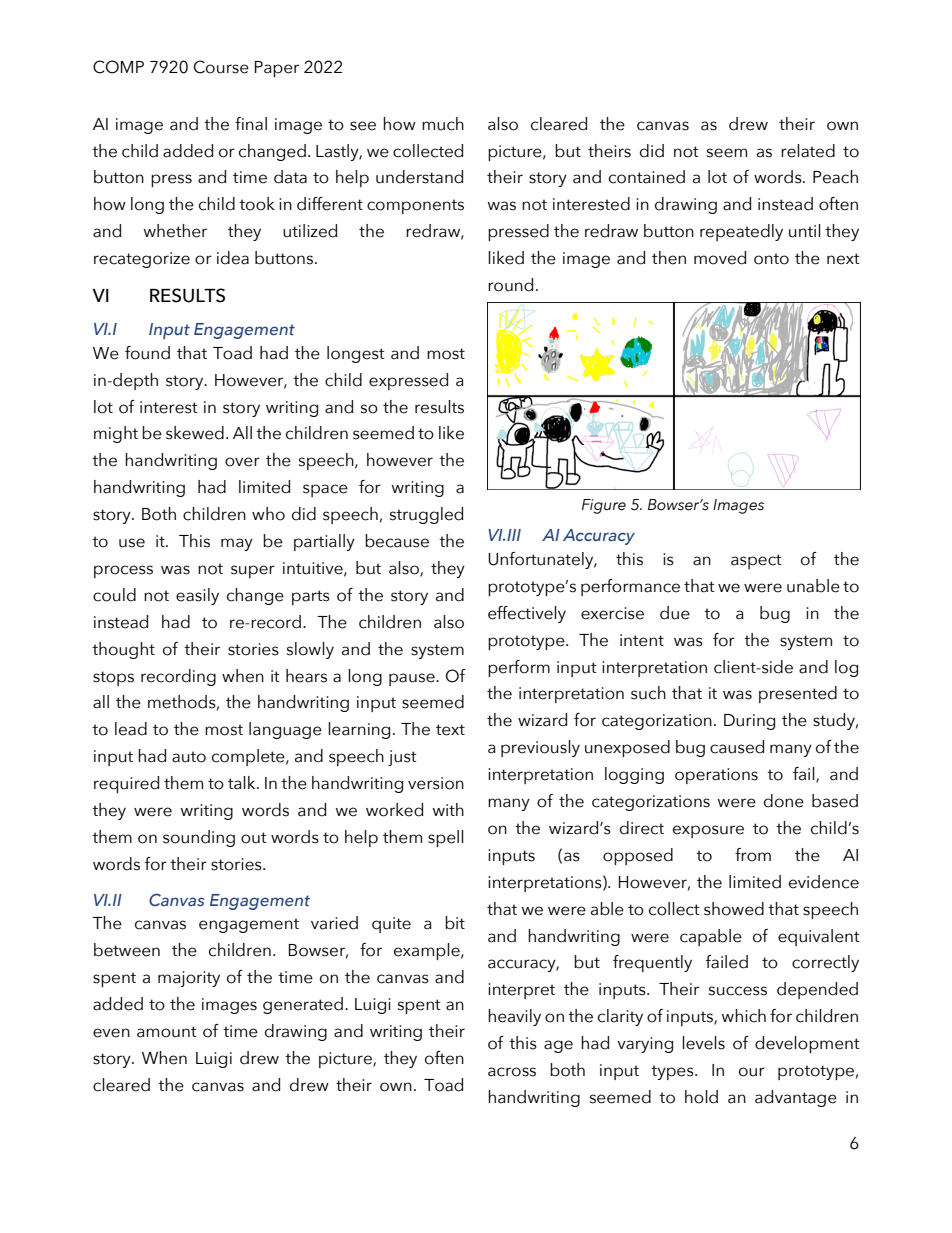  I want to click on related, so click(808, 151).
